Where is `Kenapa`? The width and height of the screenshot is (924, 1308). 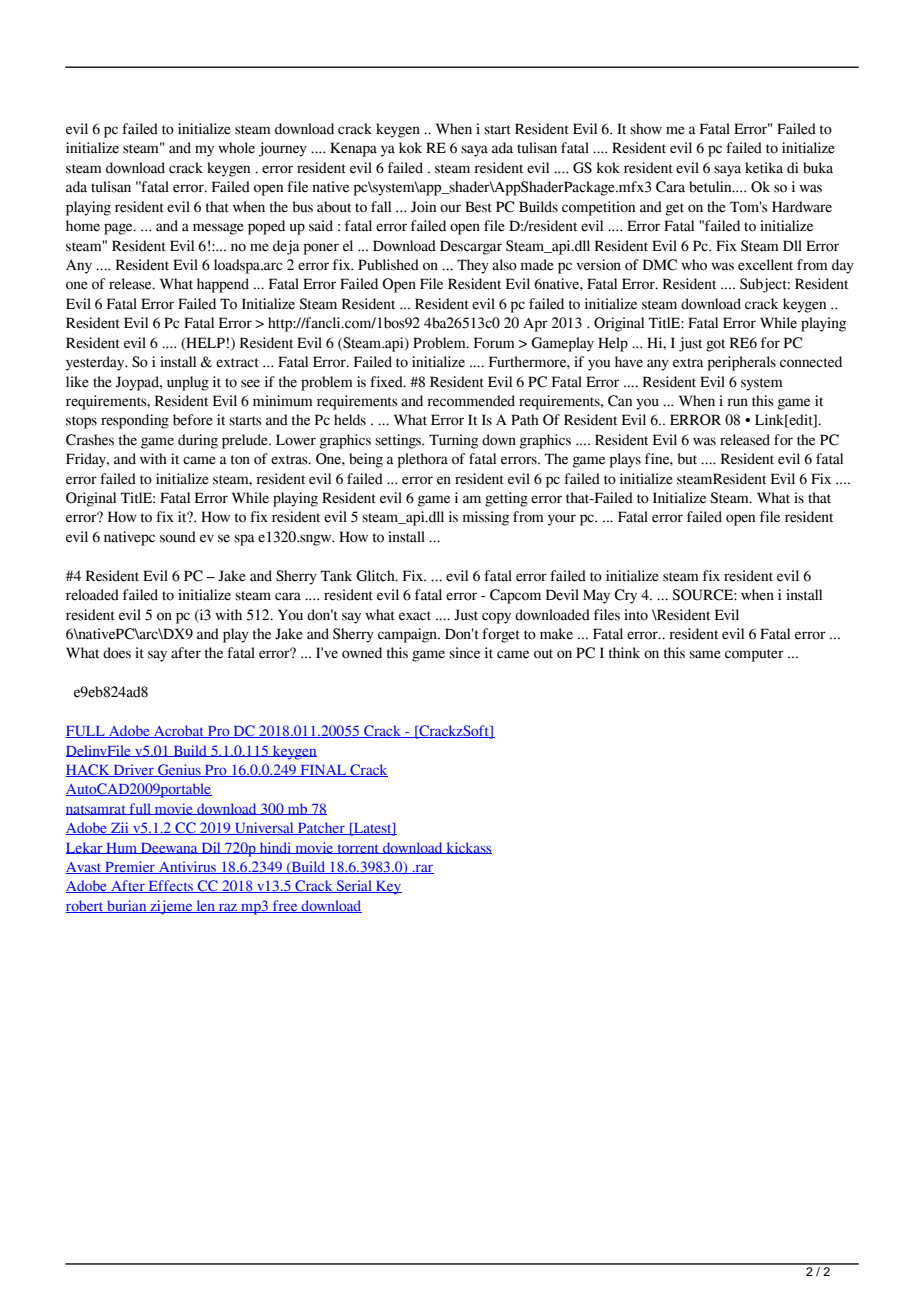
Kenapa is located at coordinates (353, 149).
